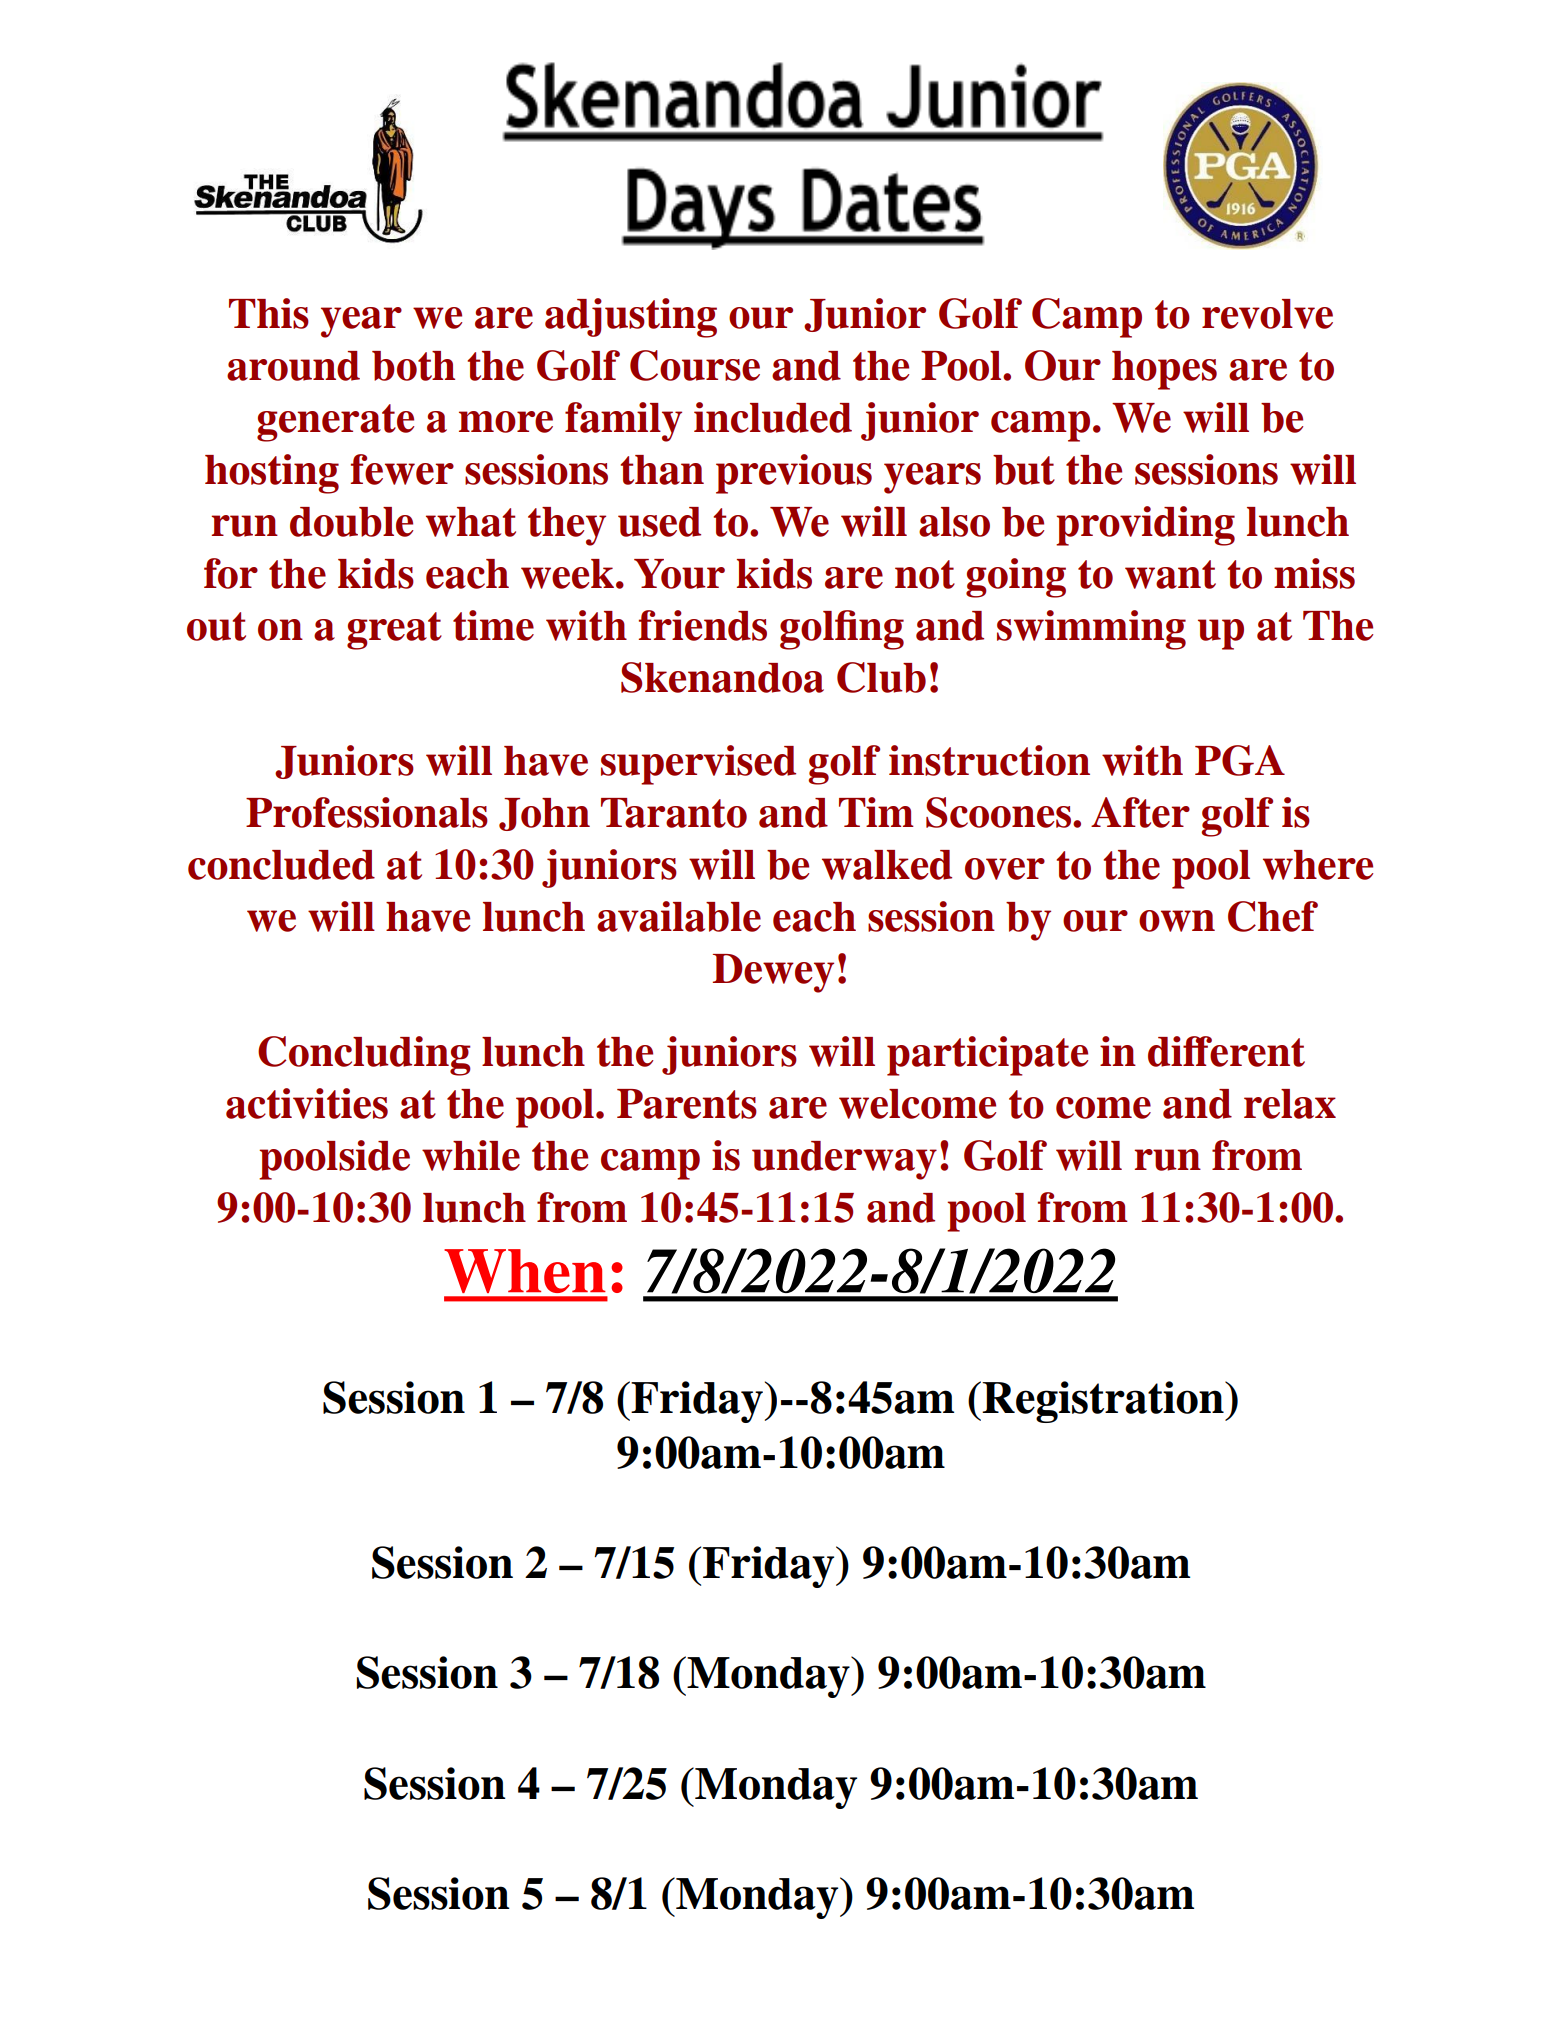 The image size is (1562, 2021). I want to click on swimming, so click(1091, 630).
